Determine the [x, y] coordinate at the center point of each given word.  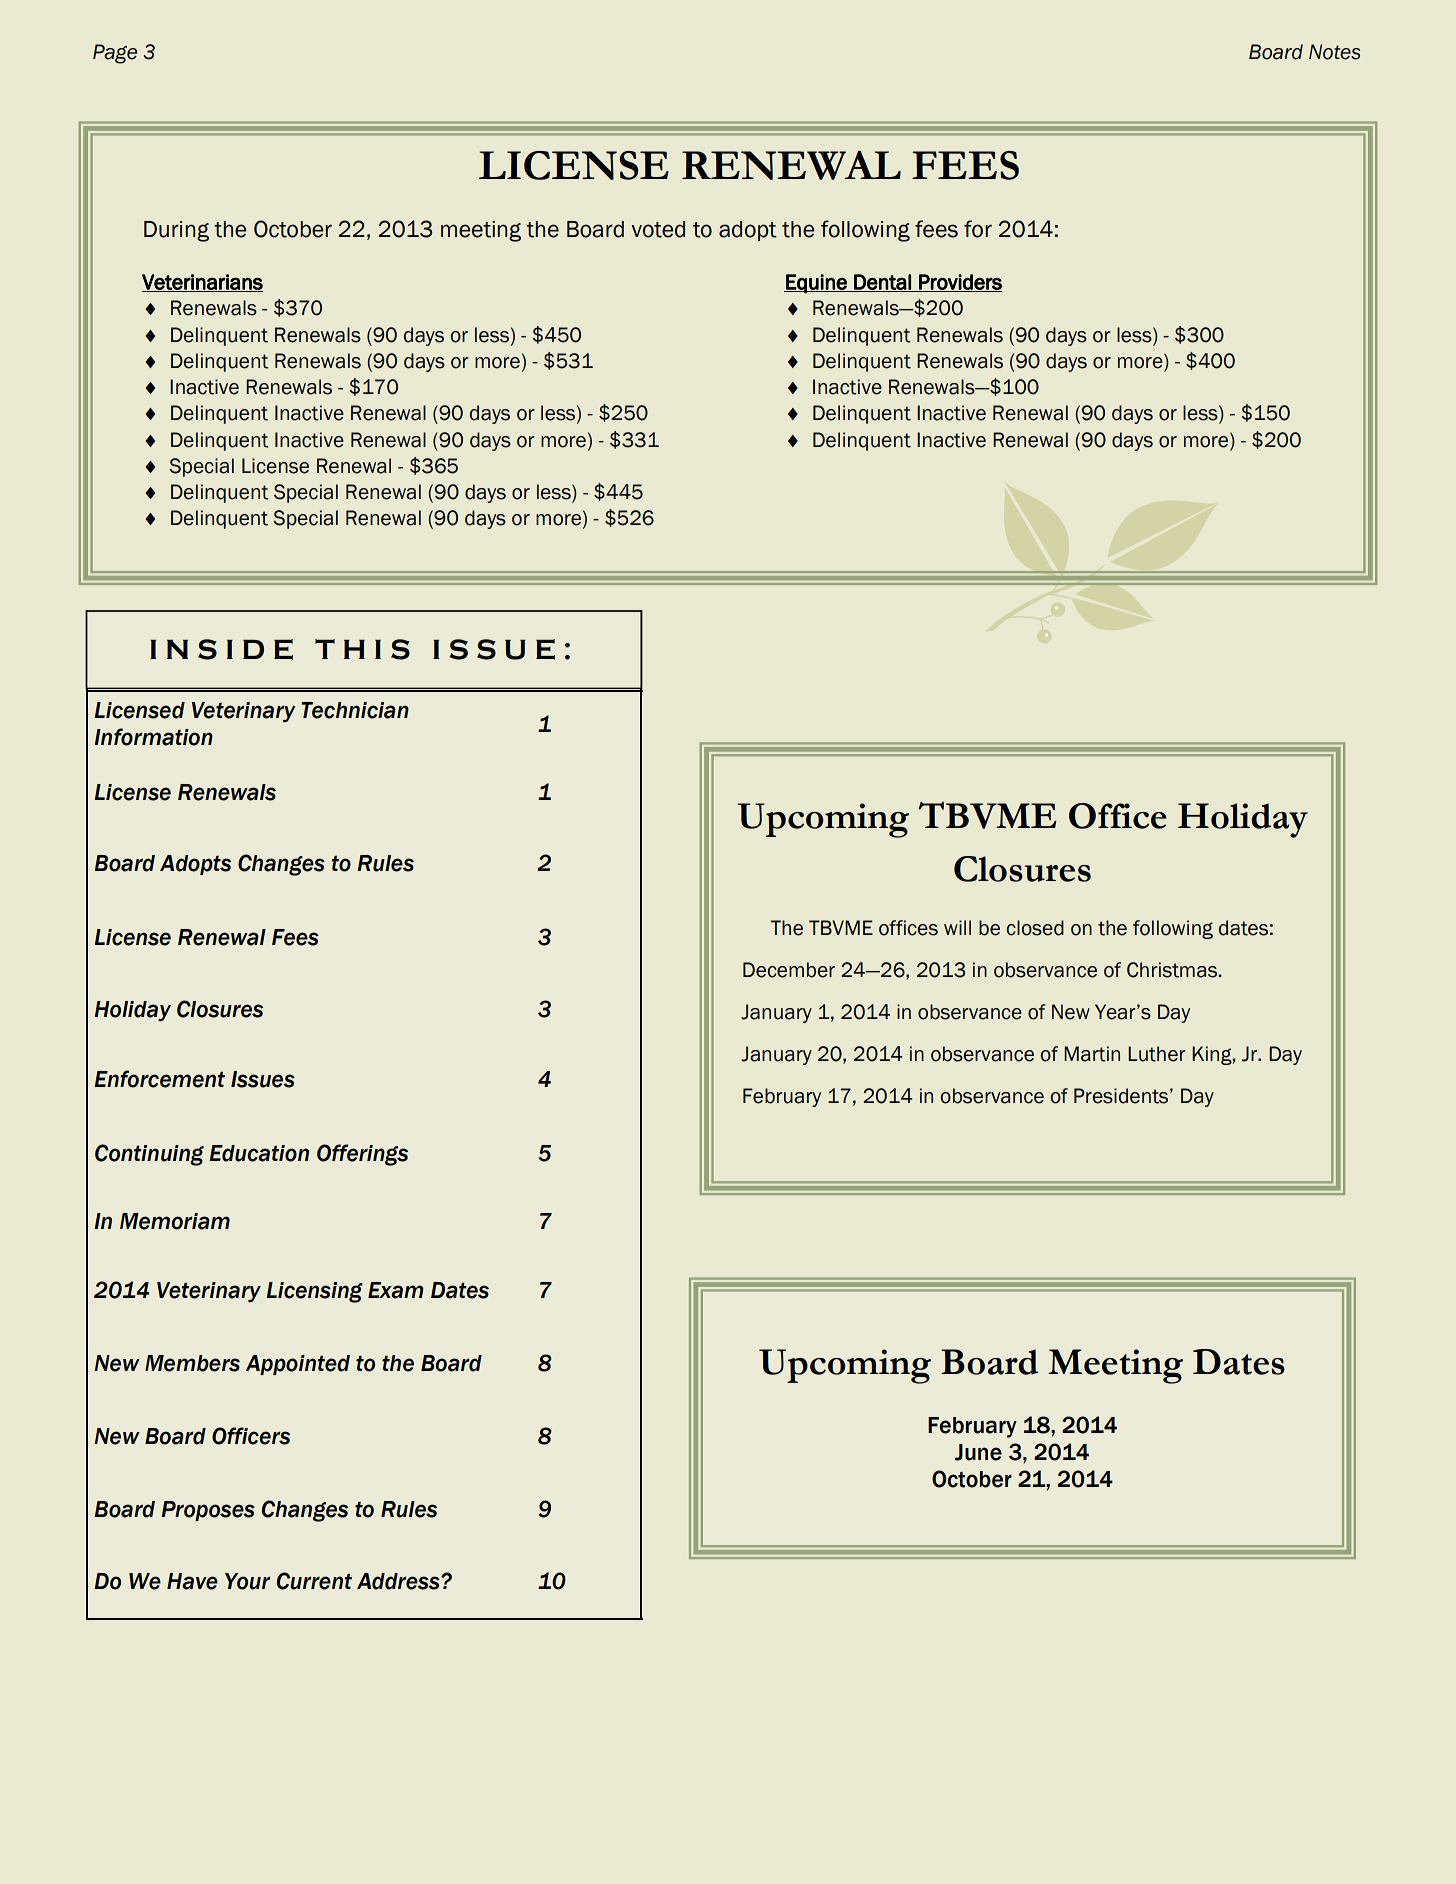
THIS [362, 649]
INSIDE [221, 649]
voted [658, 229]
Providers [959, 283]
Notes [1334, 52]
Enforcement [159, 1079]
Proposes [208, 1511]
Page [115, 54]
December [789, 970]
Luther [1157, 1054]
